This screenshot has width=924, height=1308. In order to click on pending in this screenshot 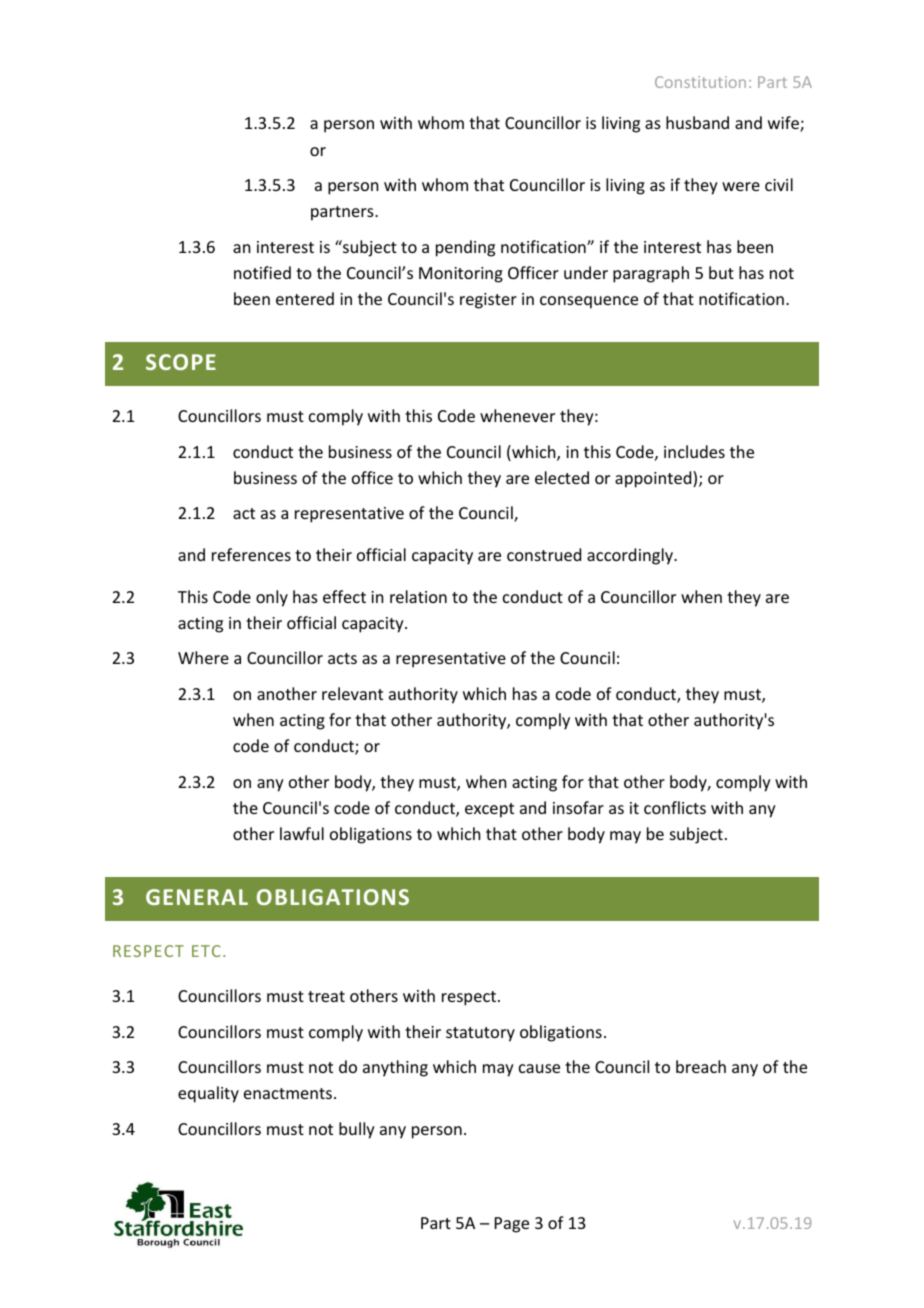, I will do `click(465, 248)`.
